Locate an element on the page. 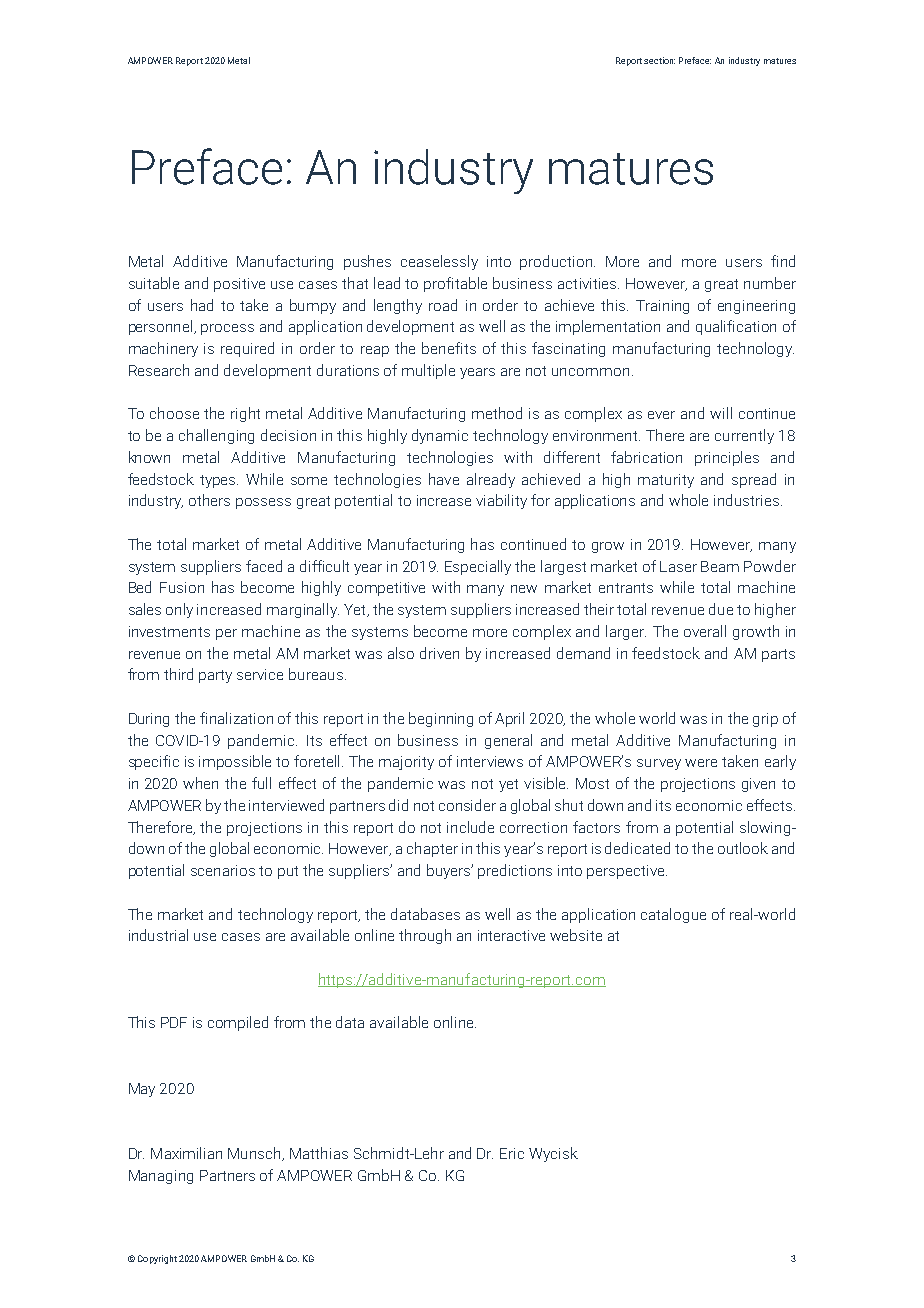  section is located at coordinates (659, 60).
